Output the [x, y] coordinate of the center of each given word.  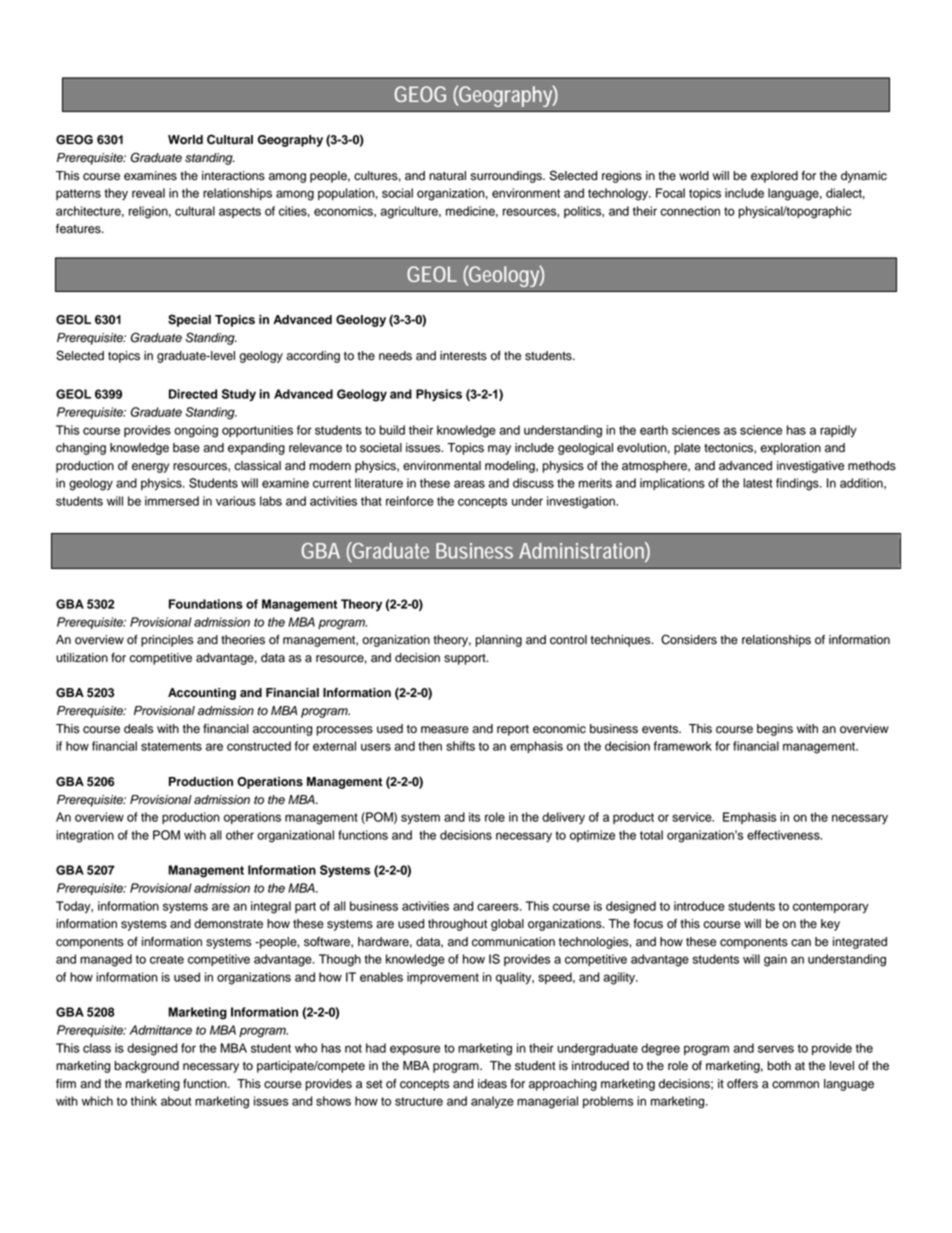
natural [447, 176]
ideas [492, 1084]
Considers [689, 639]
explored [774, 177]
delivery [563, 818]
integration [85, 836]
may [499, 450]
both [779, 1066]
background [146, 1067]
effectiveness [784, 835]
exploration [790, 449]
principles [167, 641]
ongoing [196, 431]
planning [498, 641]
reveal [148, 193]
